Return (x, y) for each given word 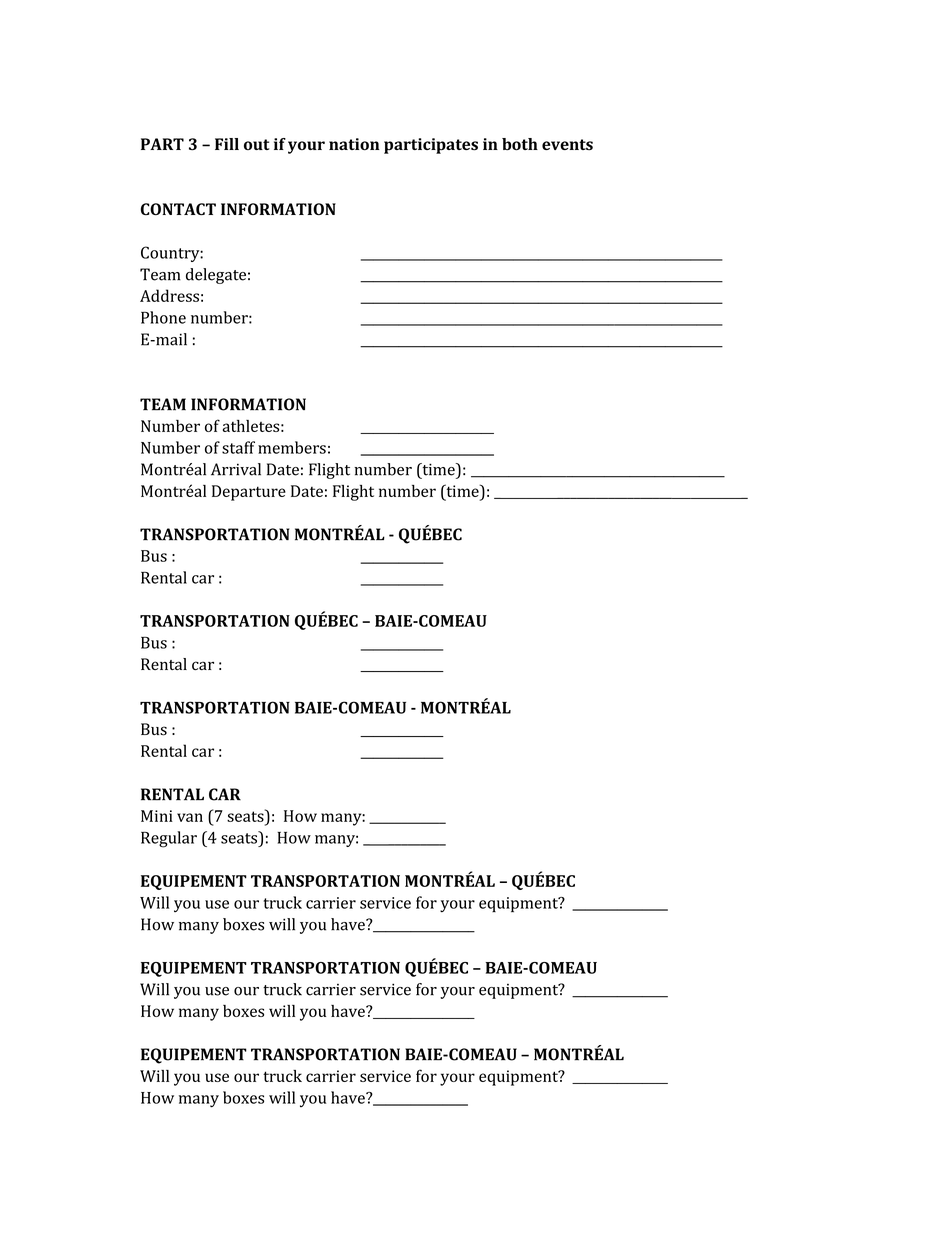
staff (238, 447)
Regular (169, 839)
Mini (157, 816)
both (520, 144)
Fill (227, 144)
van (190, 817)
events (567, 145)
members (292, 447)
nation (354, 144)
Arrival (236, 469)
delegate (216, 276)
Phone (163, 317)
